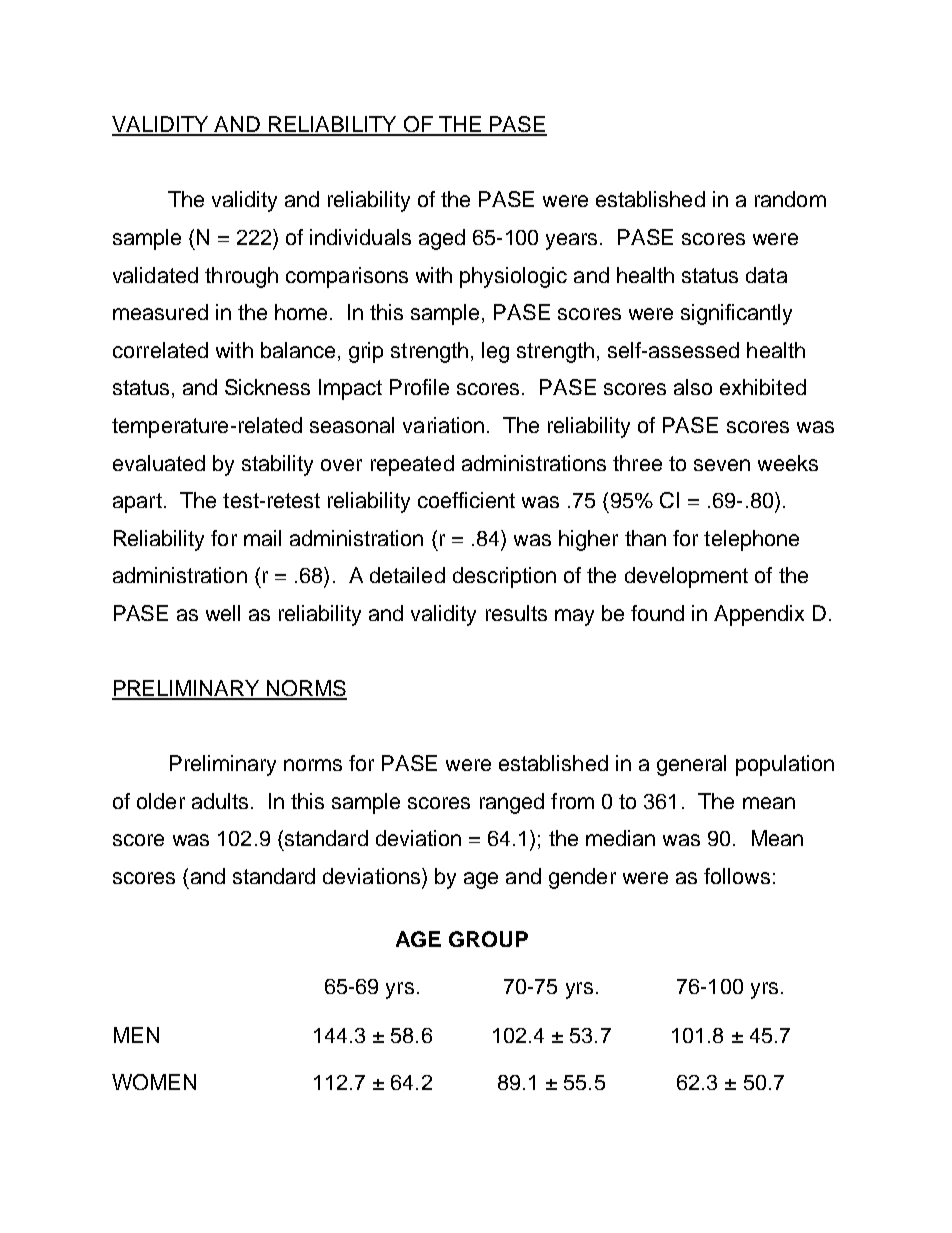 This page has height=1233, width=952. What do you see at coordinates (154, 1082) in the page?
I see `WOMEN` at bounding box center [154, 1082].
